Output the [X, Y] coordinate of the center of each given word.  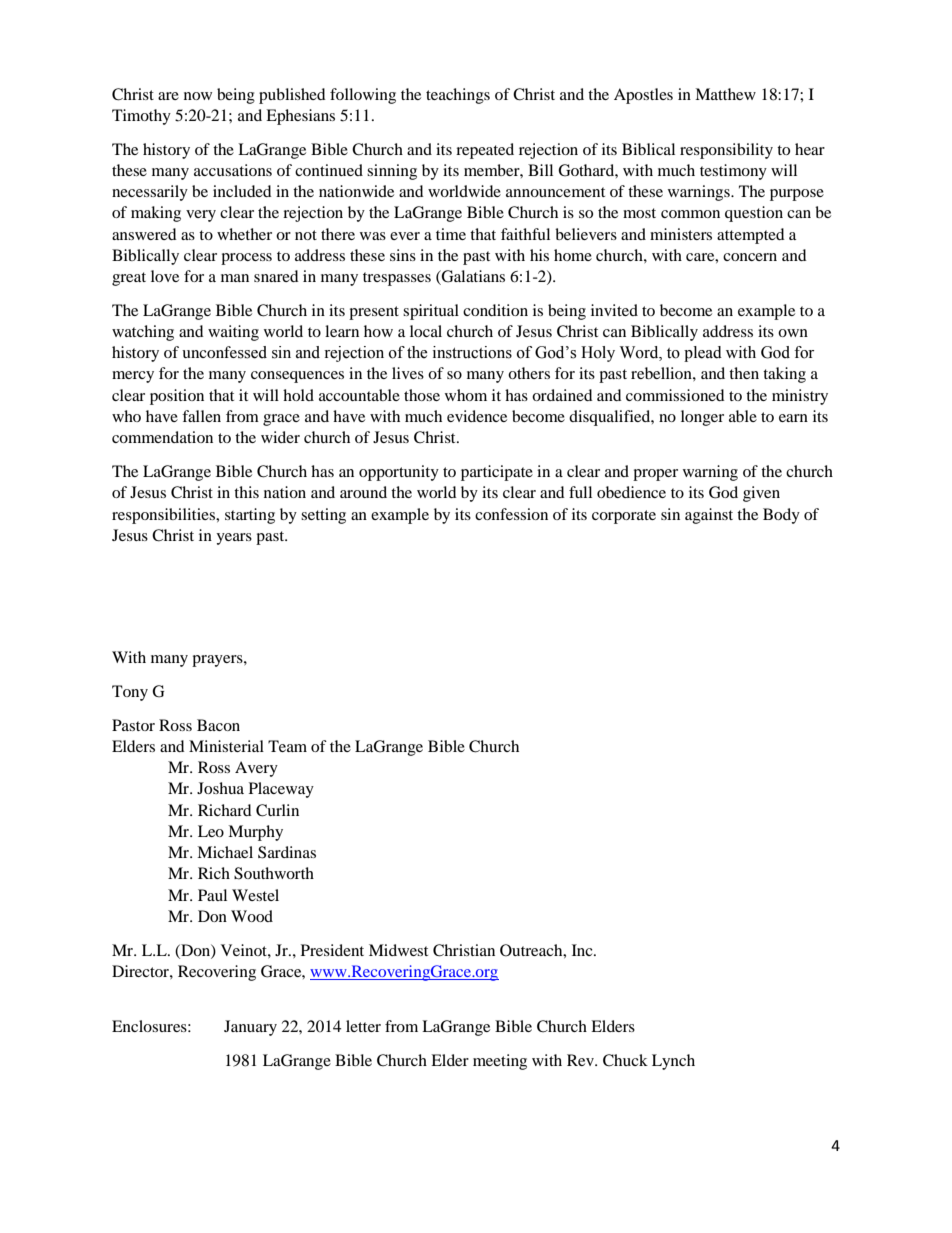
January [250, 1028]
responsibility [726, 151]
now [198, 96]
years [234, 539]
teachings [458, 96]
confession [511, 514]
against [709, 516]
